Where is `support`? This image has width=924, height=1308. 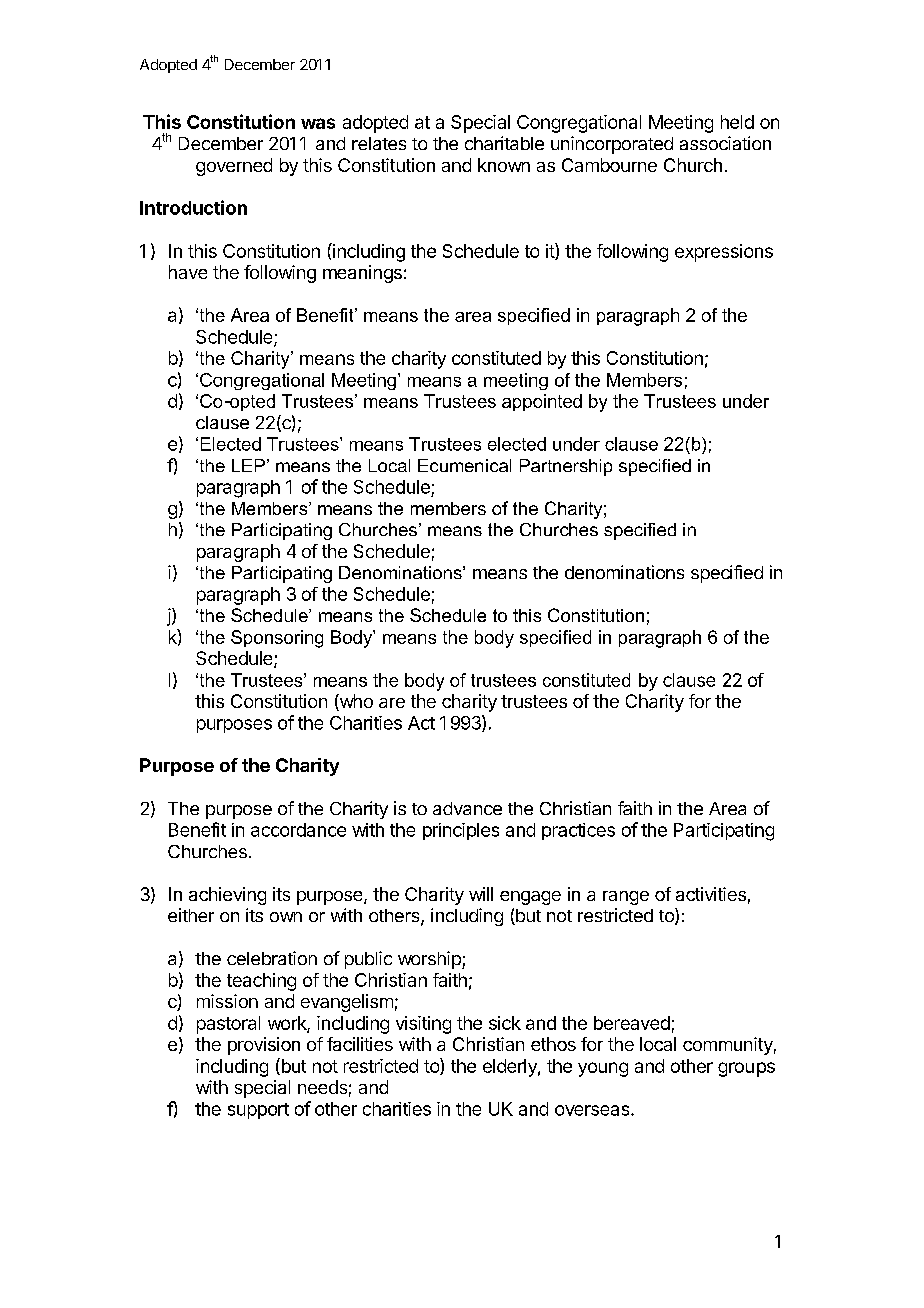 support is located at coordinates (258, 1111).
